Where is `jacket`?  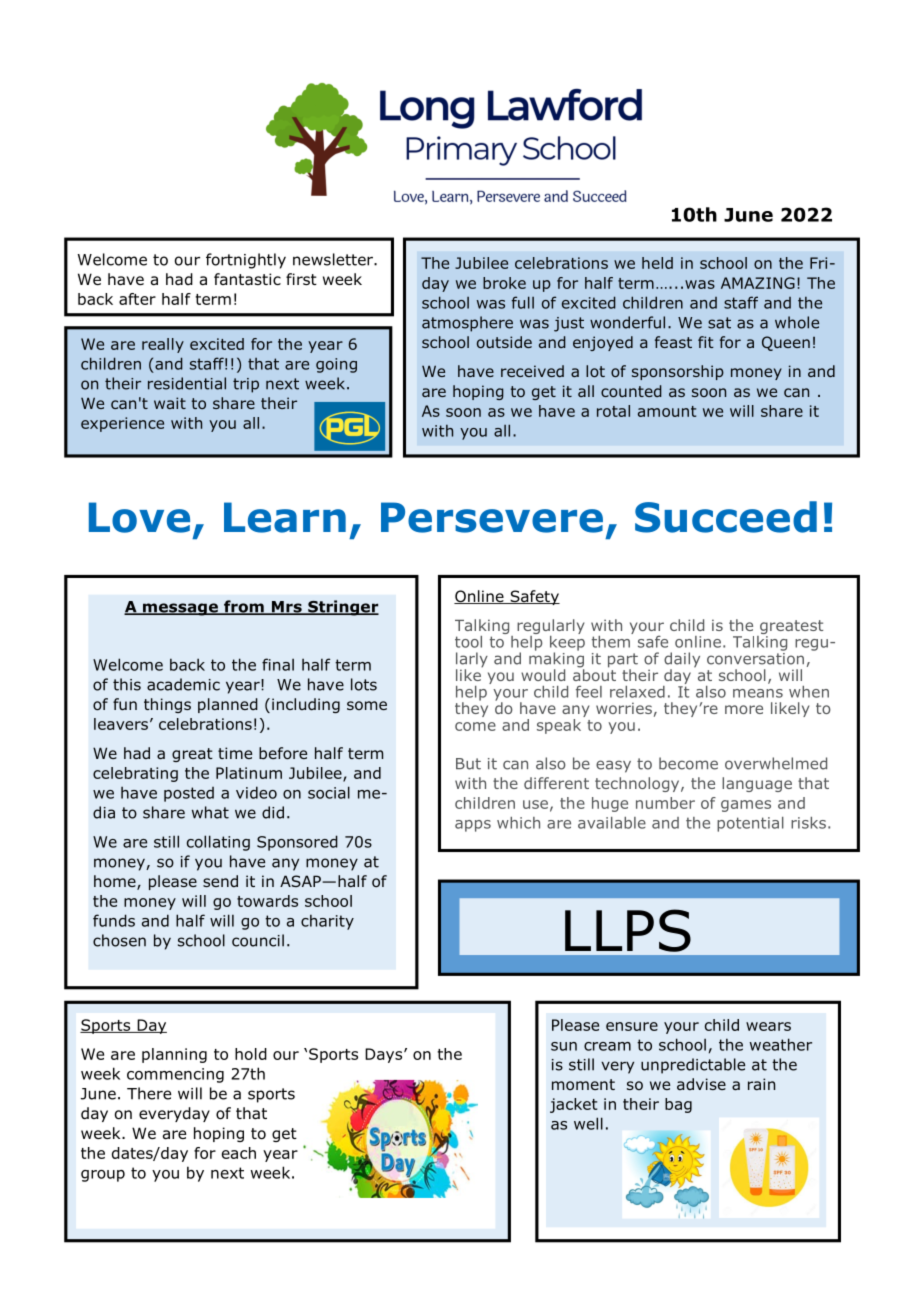
jacket is located at coordinates (573, 1105).
